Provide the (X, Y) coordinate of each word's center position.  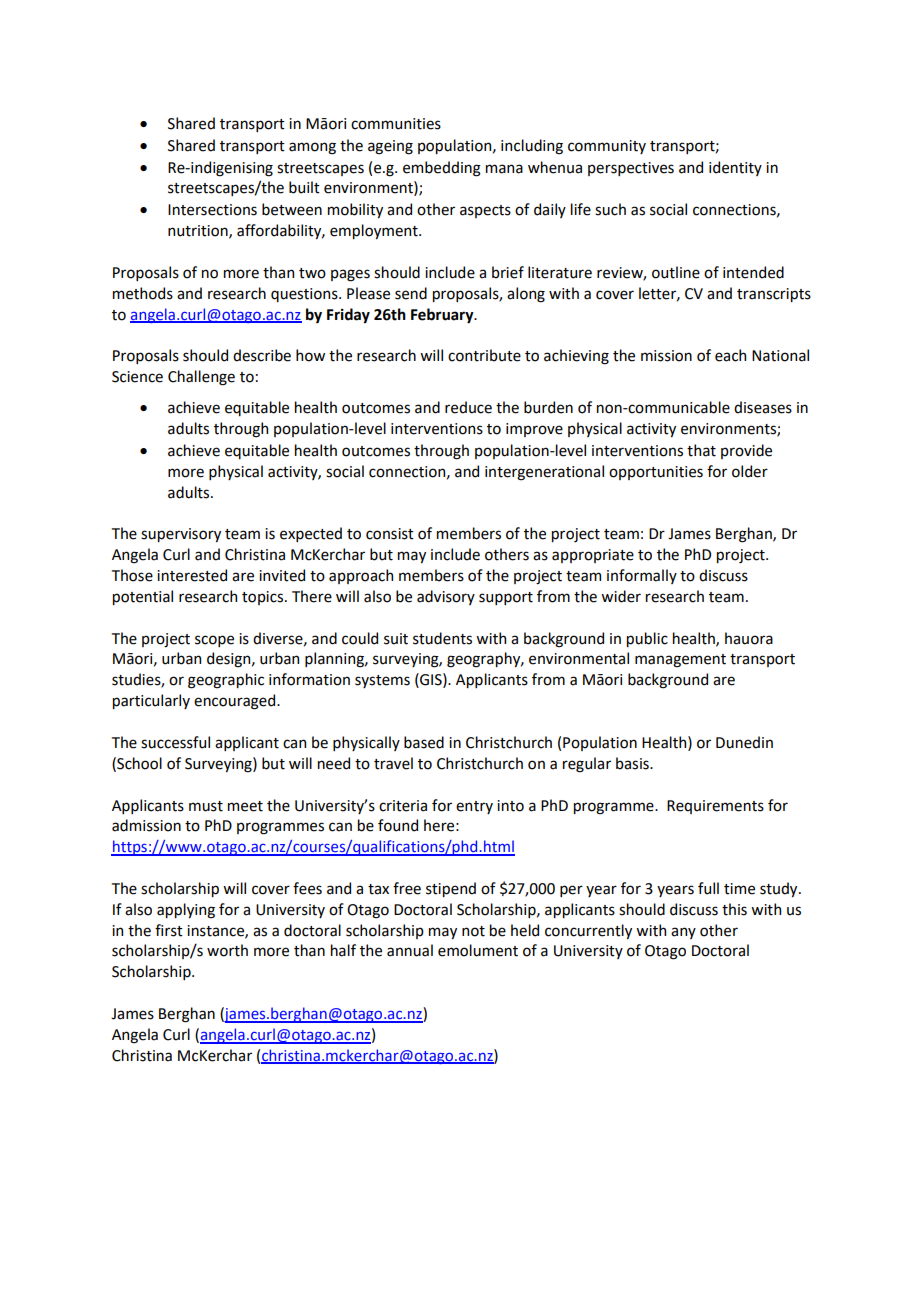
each (730, 355)
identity (735, 168)
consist (390, 534)
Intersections (212, 210)
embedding (442, 169)
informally (642, 576)
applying (186, 911)
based (424, 742)
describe (262, 355)
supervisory (181, 535)
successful (175, 742)
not (473, 931)
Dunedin (744, 742)
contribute (484, 355)
